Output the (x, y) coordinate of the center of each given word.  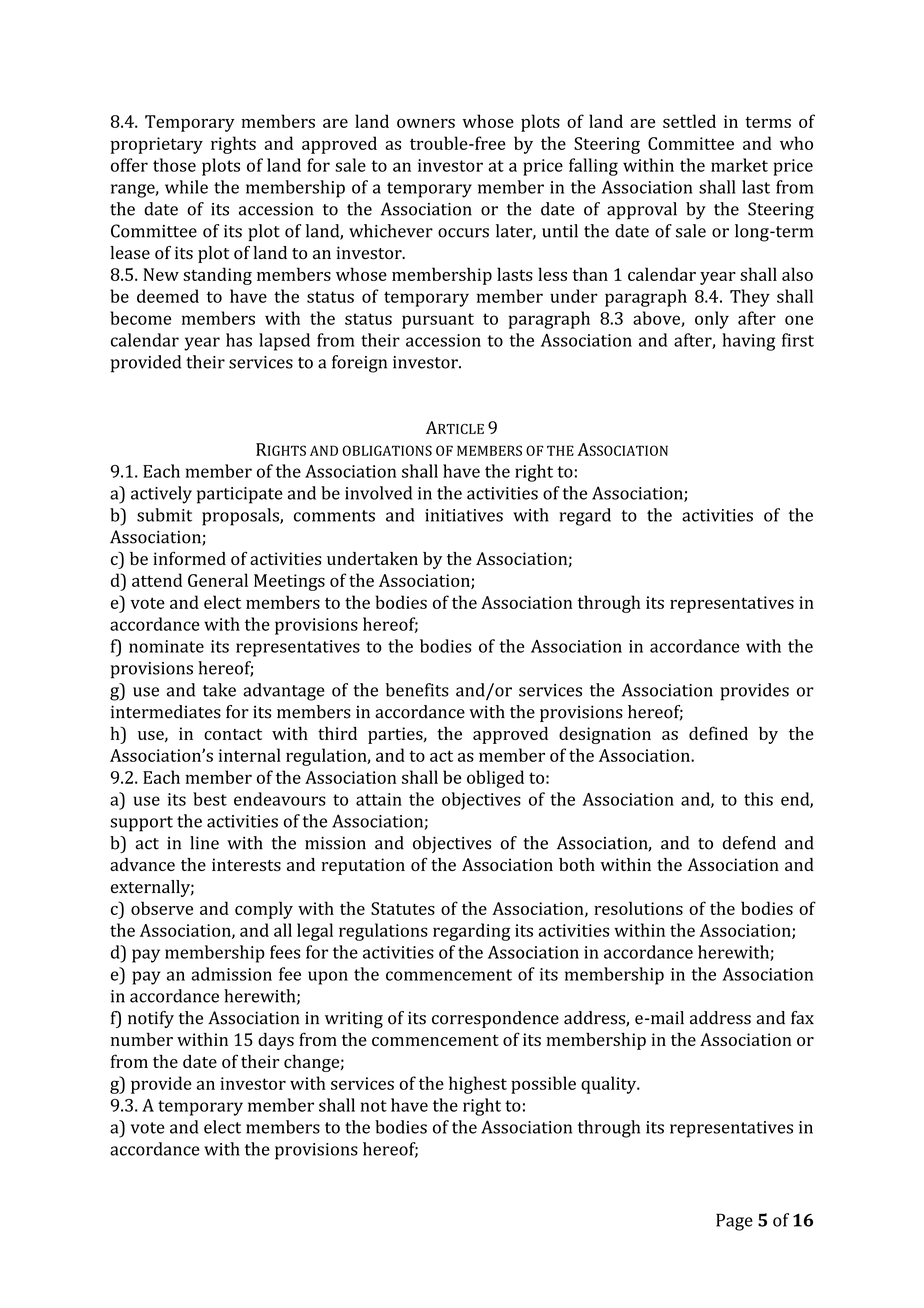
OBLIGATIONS (387, 450)
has (239, 340)
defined (718, 733)
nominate (166, 646)
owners (426, 123)
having (748, 342)
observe (162, 908)
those (174, 165)
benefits (417, 690)
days (276, 1041)
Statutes (403, 908)
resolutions (638, 908)
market (739, 165)
